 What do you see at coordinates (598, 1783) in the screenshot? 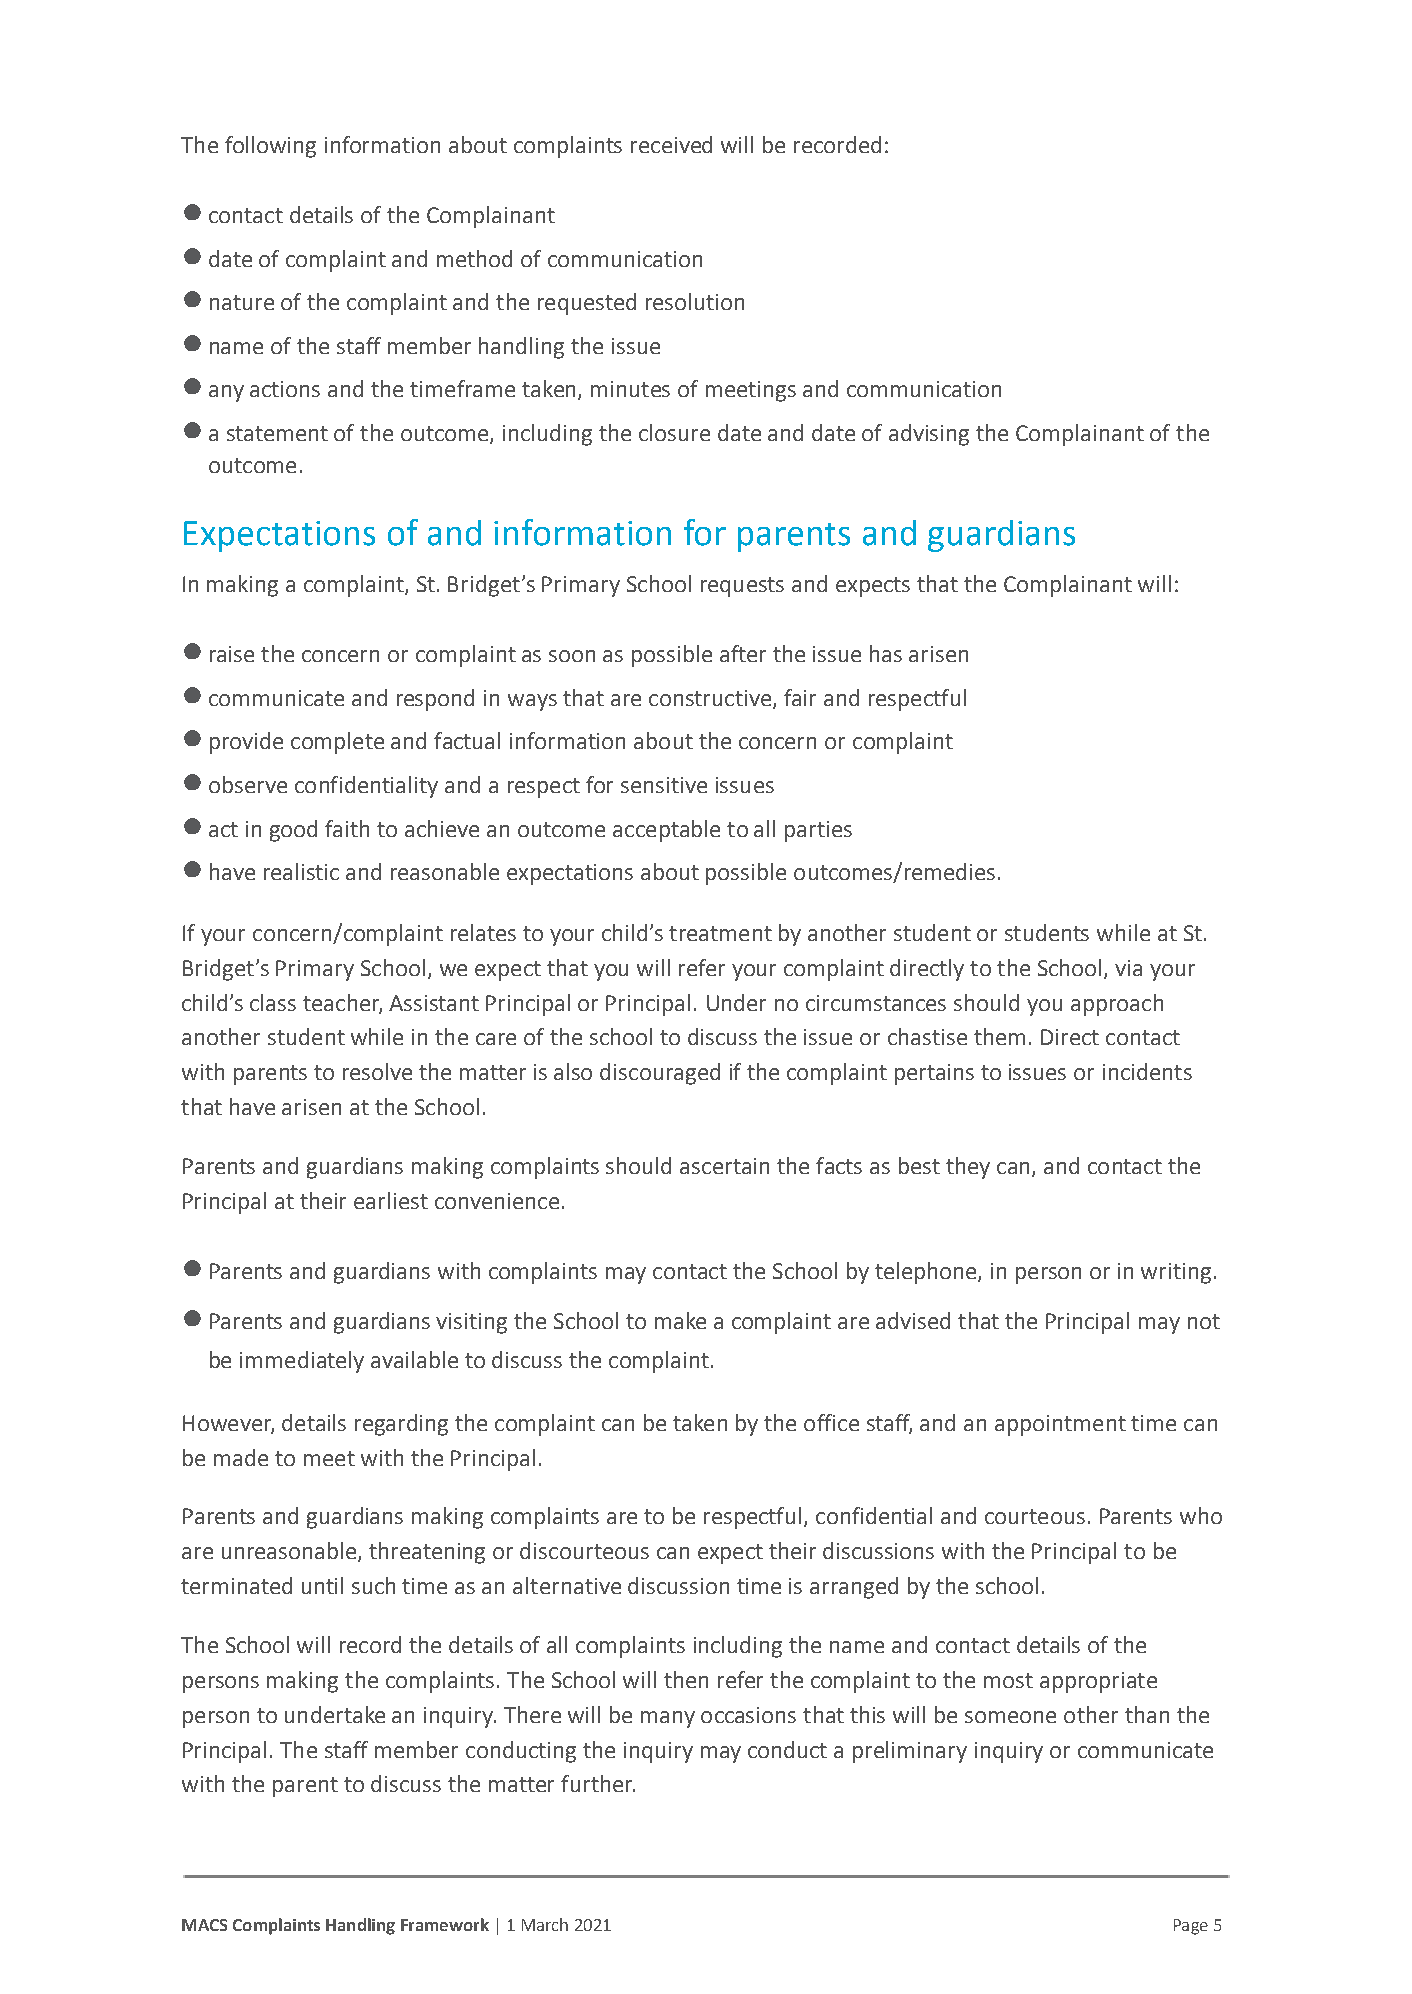
I see `further` at bounding box center [598, 1783].
